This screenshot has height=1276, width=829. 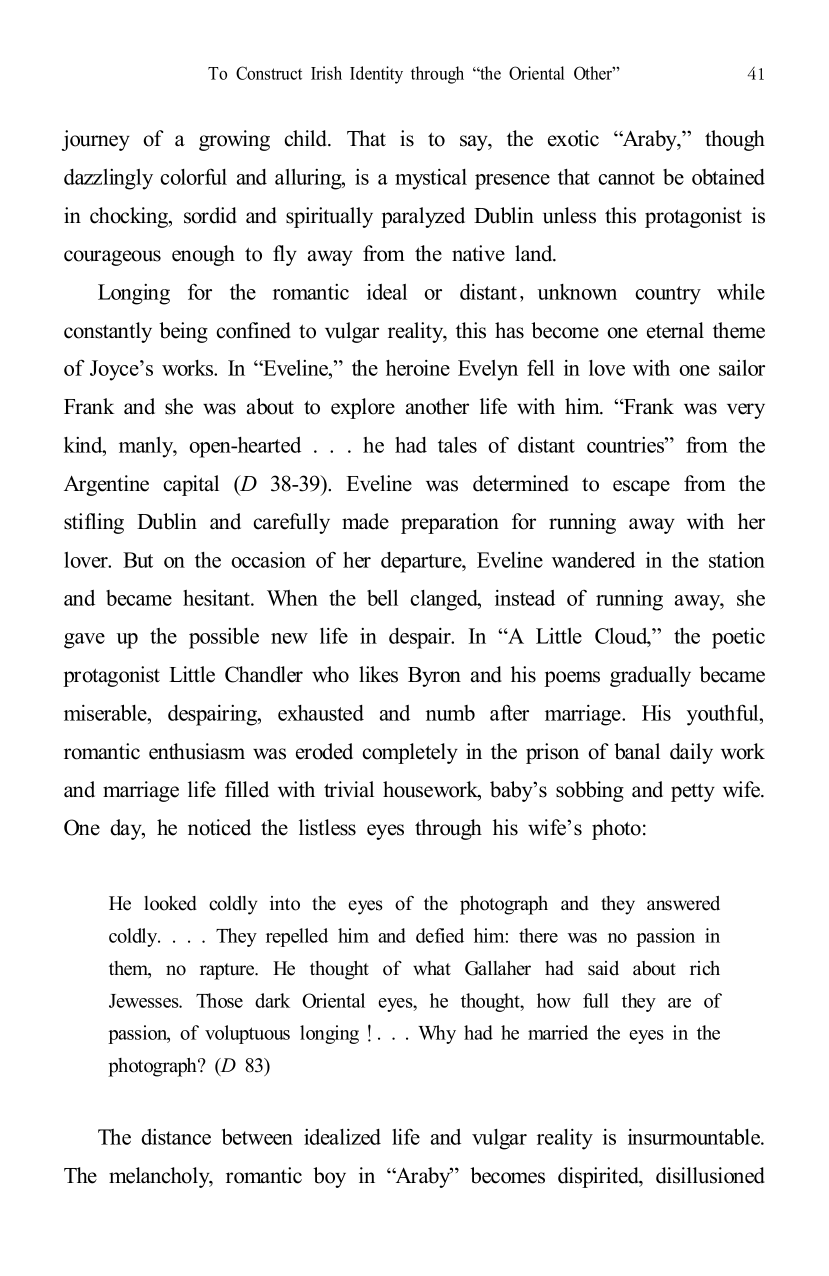 I want to click on distance, so click(x=176, y=1137).
